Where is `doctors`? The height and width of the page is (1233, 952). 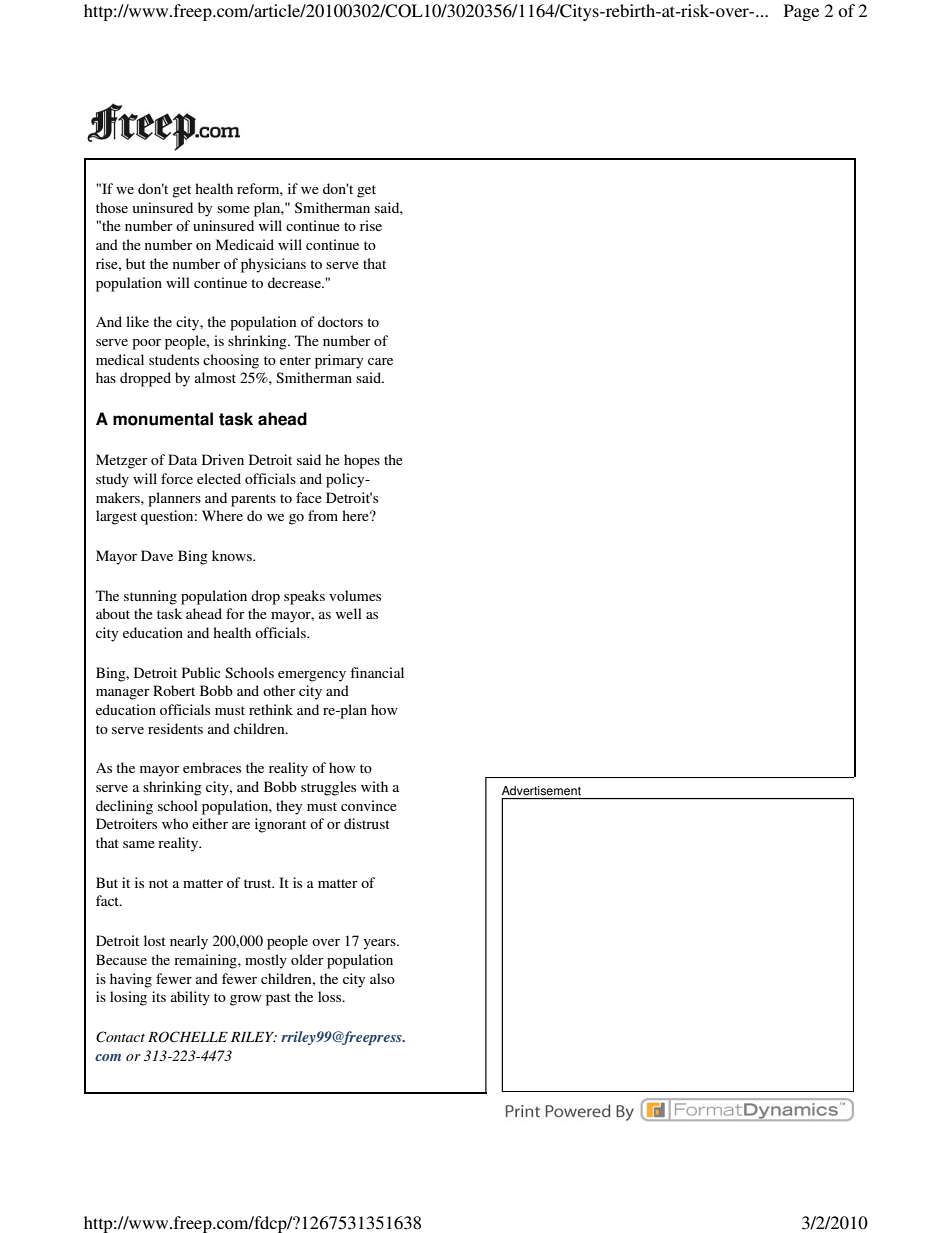 doctors is located at coordinates (340, 321).
